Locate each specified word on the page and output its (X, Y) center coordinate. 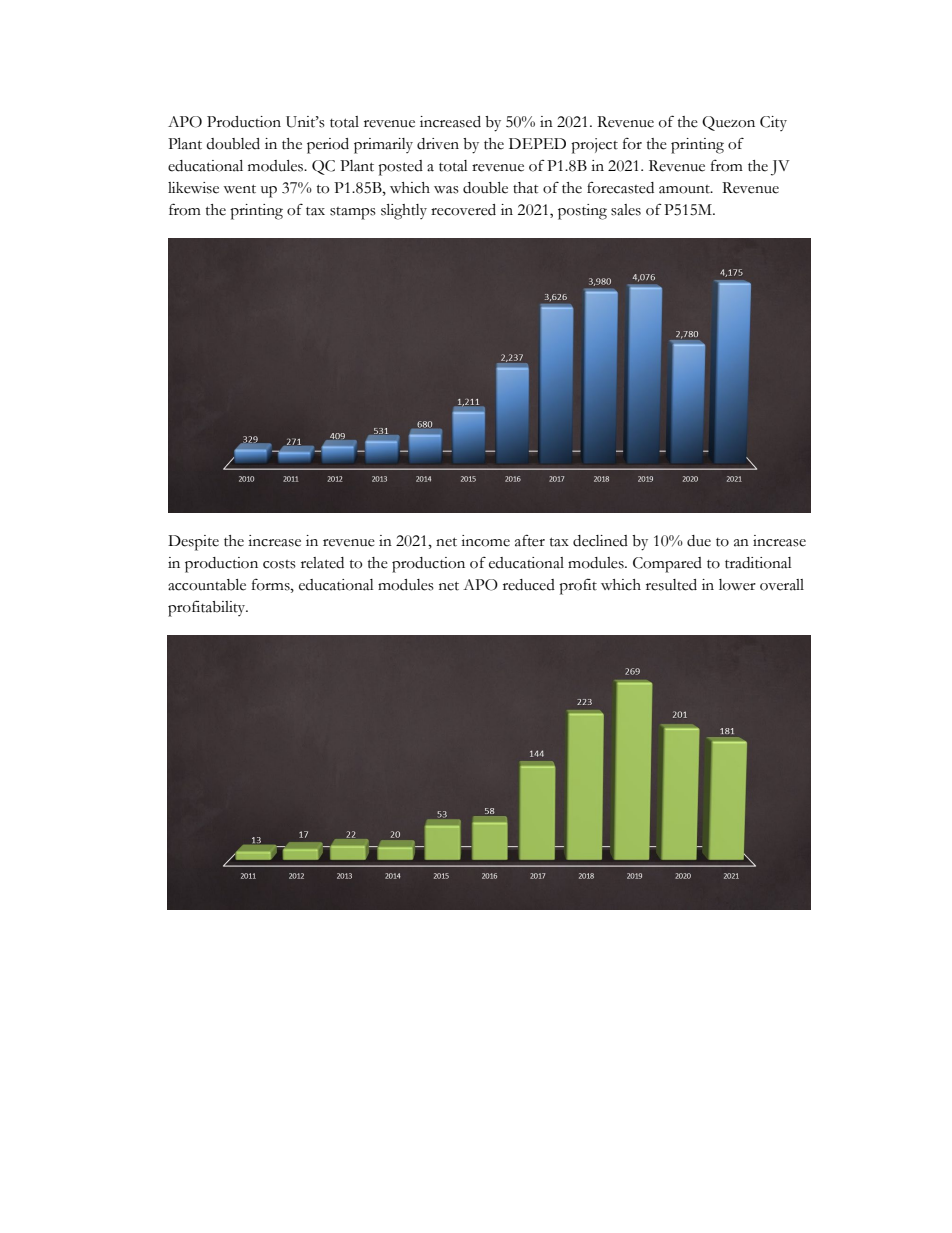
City (773, 123)
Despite (193, 543)
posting (582, 212)
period (328, 146)
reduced (529, 585)
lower (737, 585)
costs (279, 564)
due (699, 541)
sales (626, 210)
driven (438, 144)
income (485, 541)
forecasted (620, 187)
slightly (404, 212)
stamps (353, 213)
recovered (463, 210)
